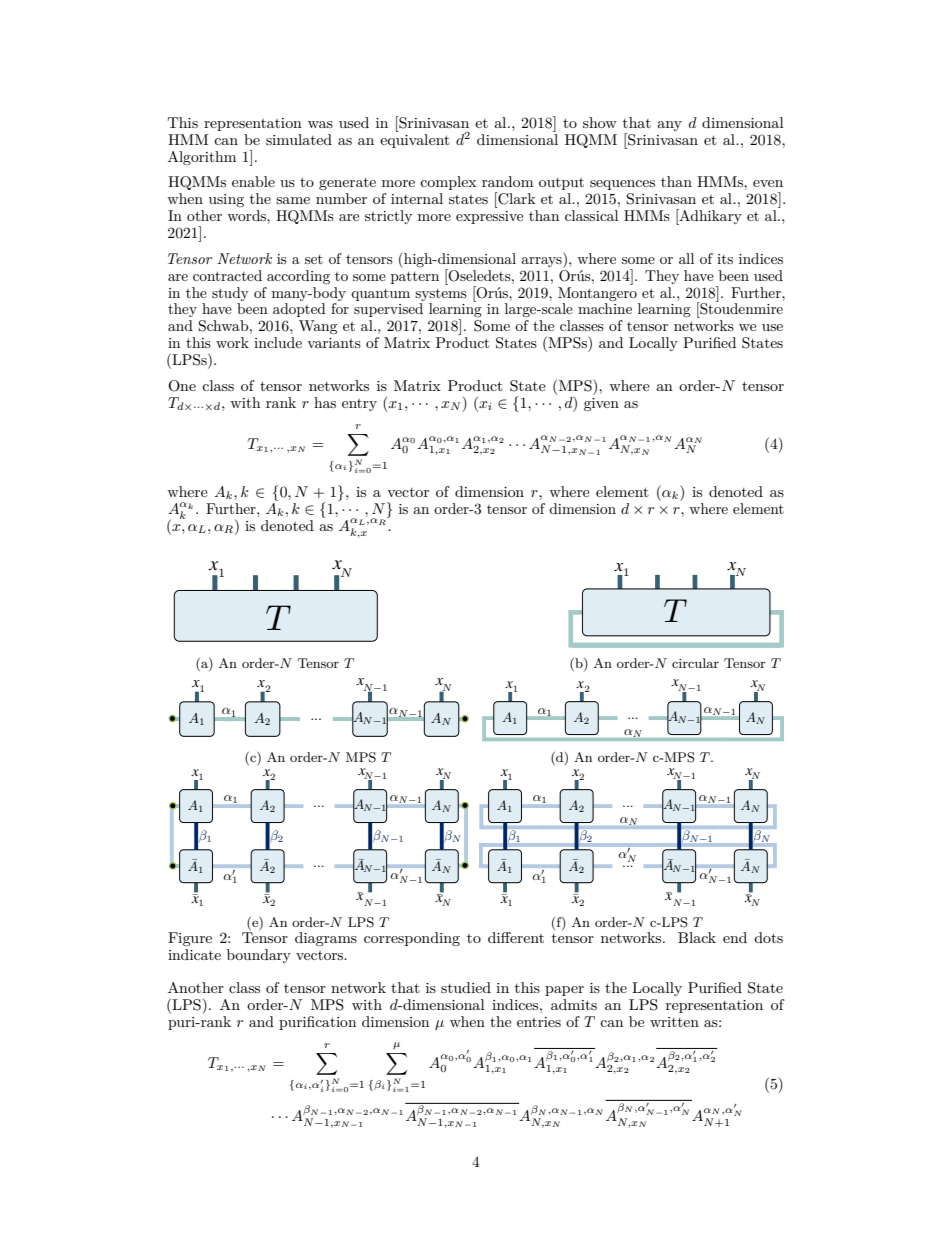 This image has height=1233, width=952. What do you see at coordinates (278, 342) in the image?
I see `include` at bounding box center [278, 342].
